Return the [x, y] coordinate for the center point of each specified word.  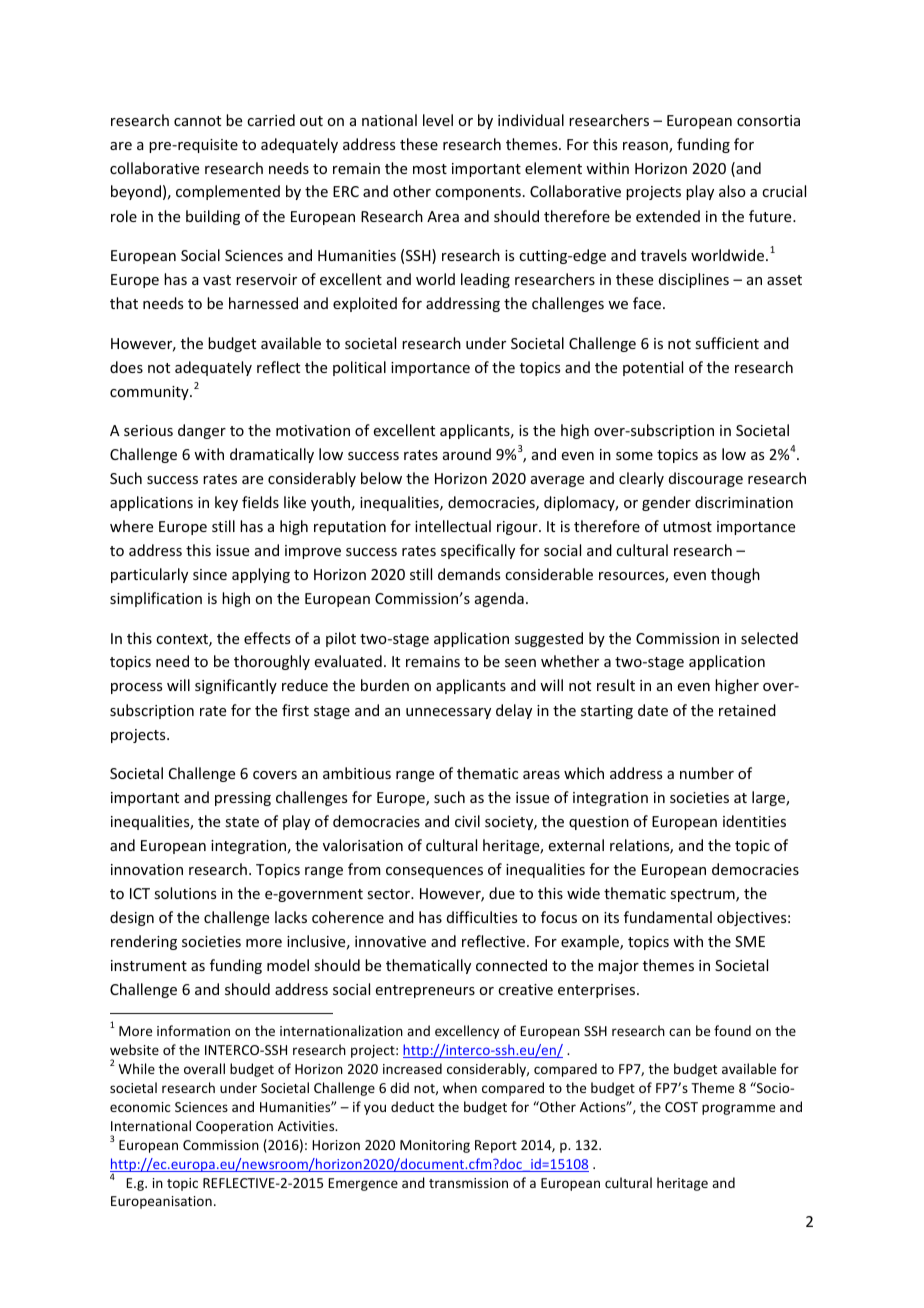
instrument [149, 965]
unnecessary [448, 713]
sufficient [727, 343]
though [735, 575]
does [126, 367]
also [732, 191]
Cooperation [234, 1127]
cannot [197, 121]
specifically [478, 551]
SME [750, 941]
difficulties [482, 917]
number [707, 773]
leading [485, 280]
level [438, 120]
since [210, 574]
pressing [243, 799]
